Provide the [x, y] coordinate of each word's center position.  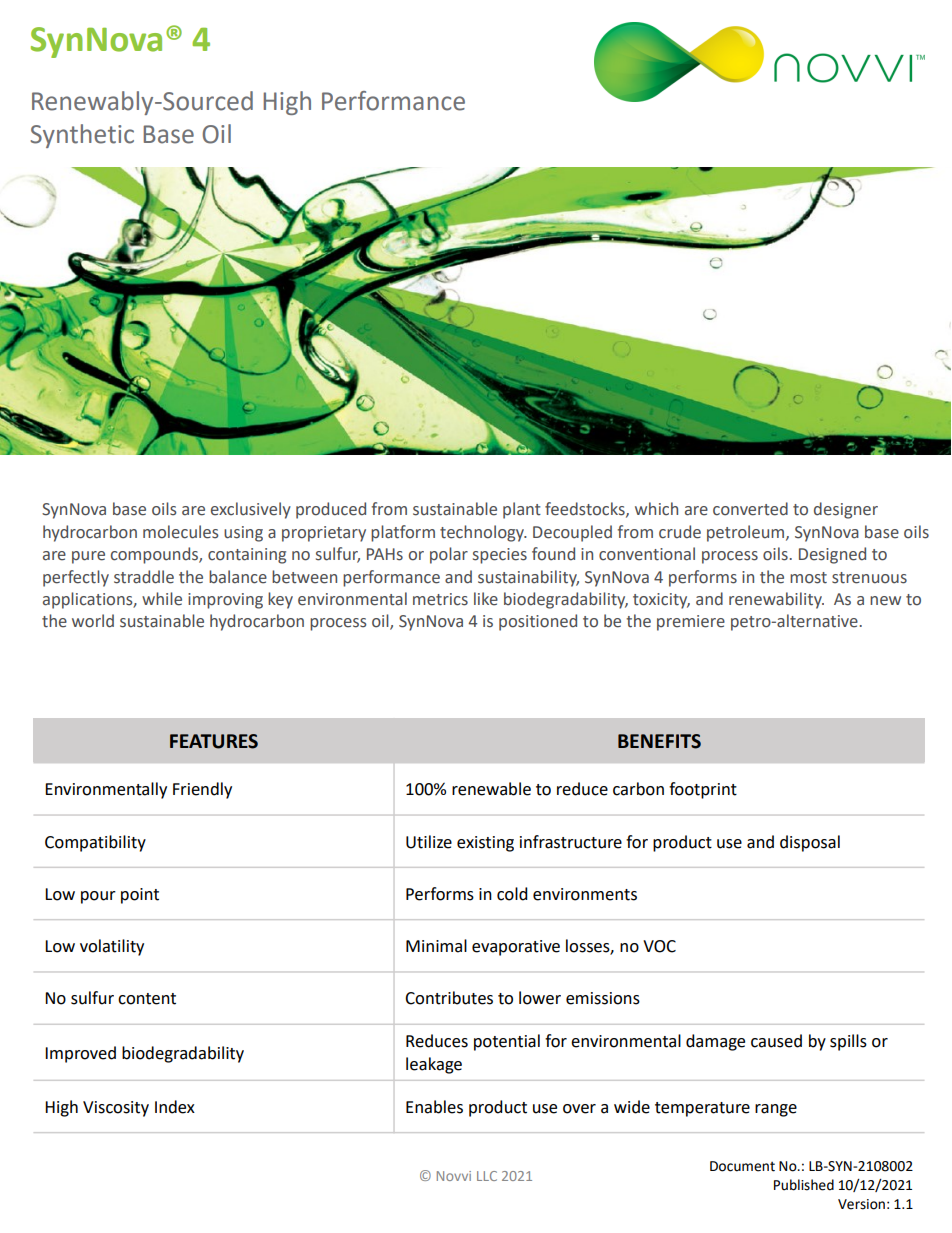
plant [522, 510]
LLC [487, 1176]
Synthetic [82, 136]
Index [175, 1107]
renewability [776, 600]
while [162, 599]
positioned [538, 622]
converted [750, 509]
